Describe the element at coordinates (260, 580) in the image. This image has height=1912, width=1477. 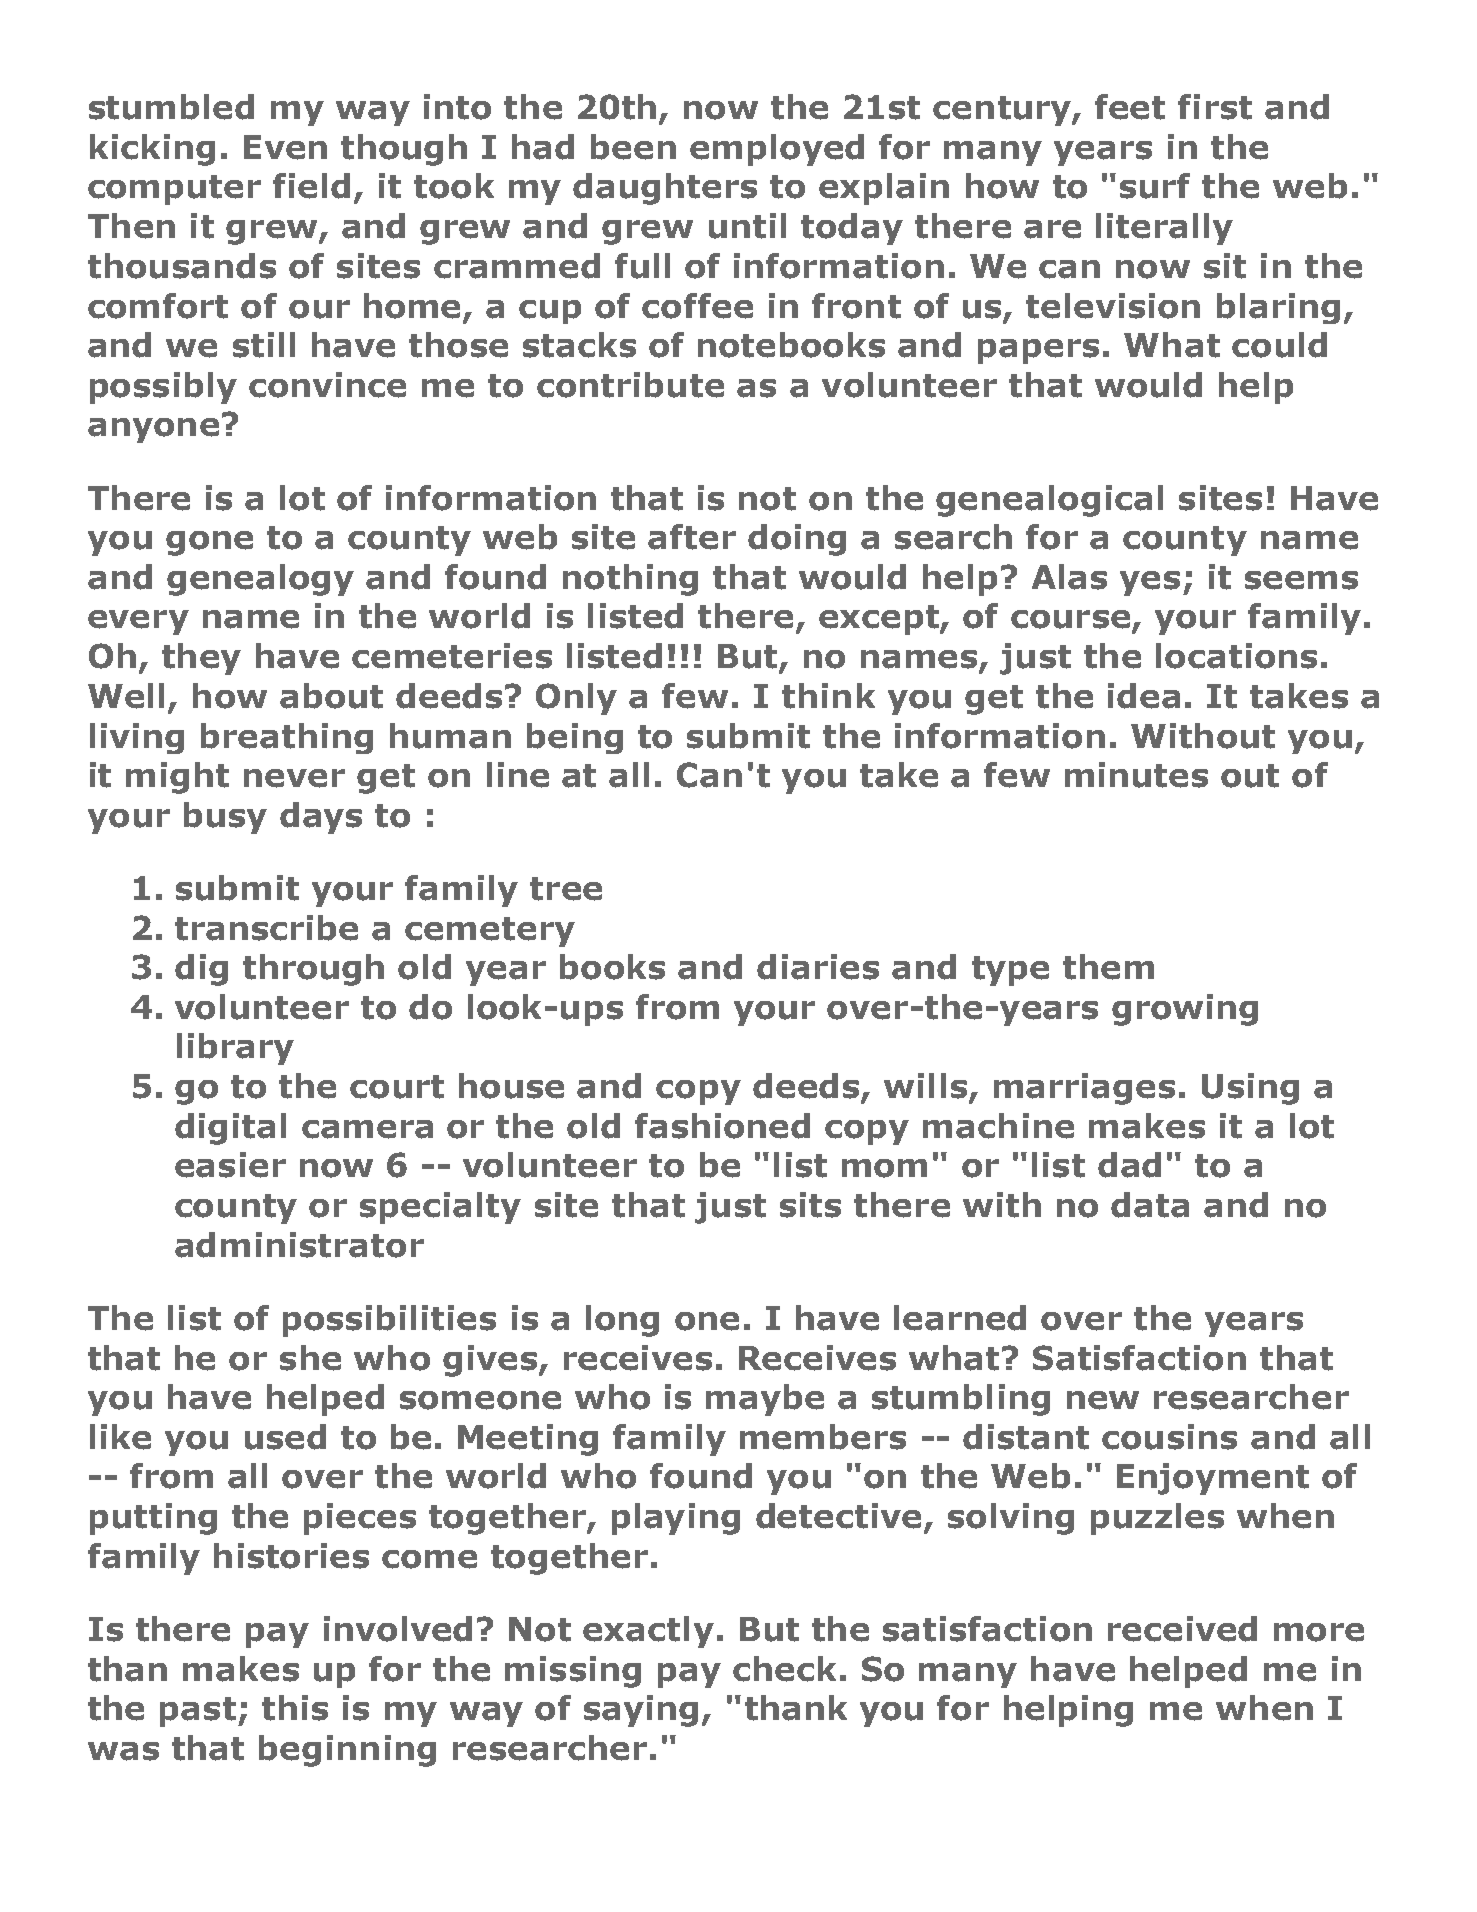
I see `genealogy` at that location.
